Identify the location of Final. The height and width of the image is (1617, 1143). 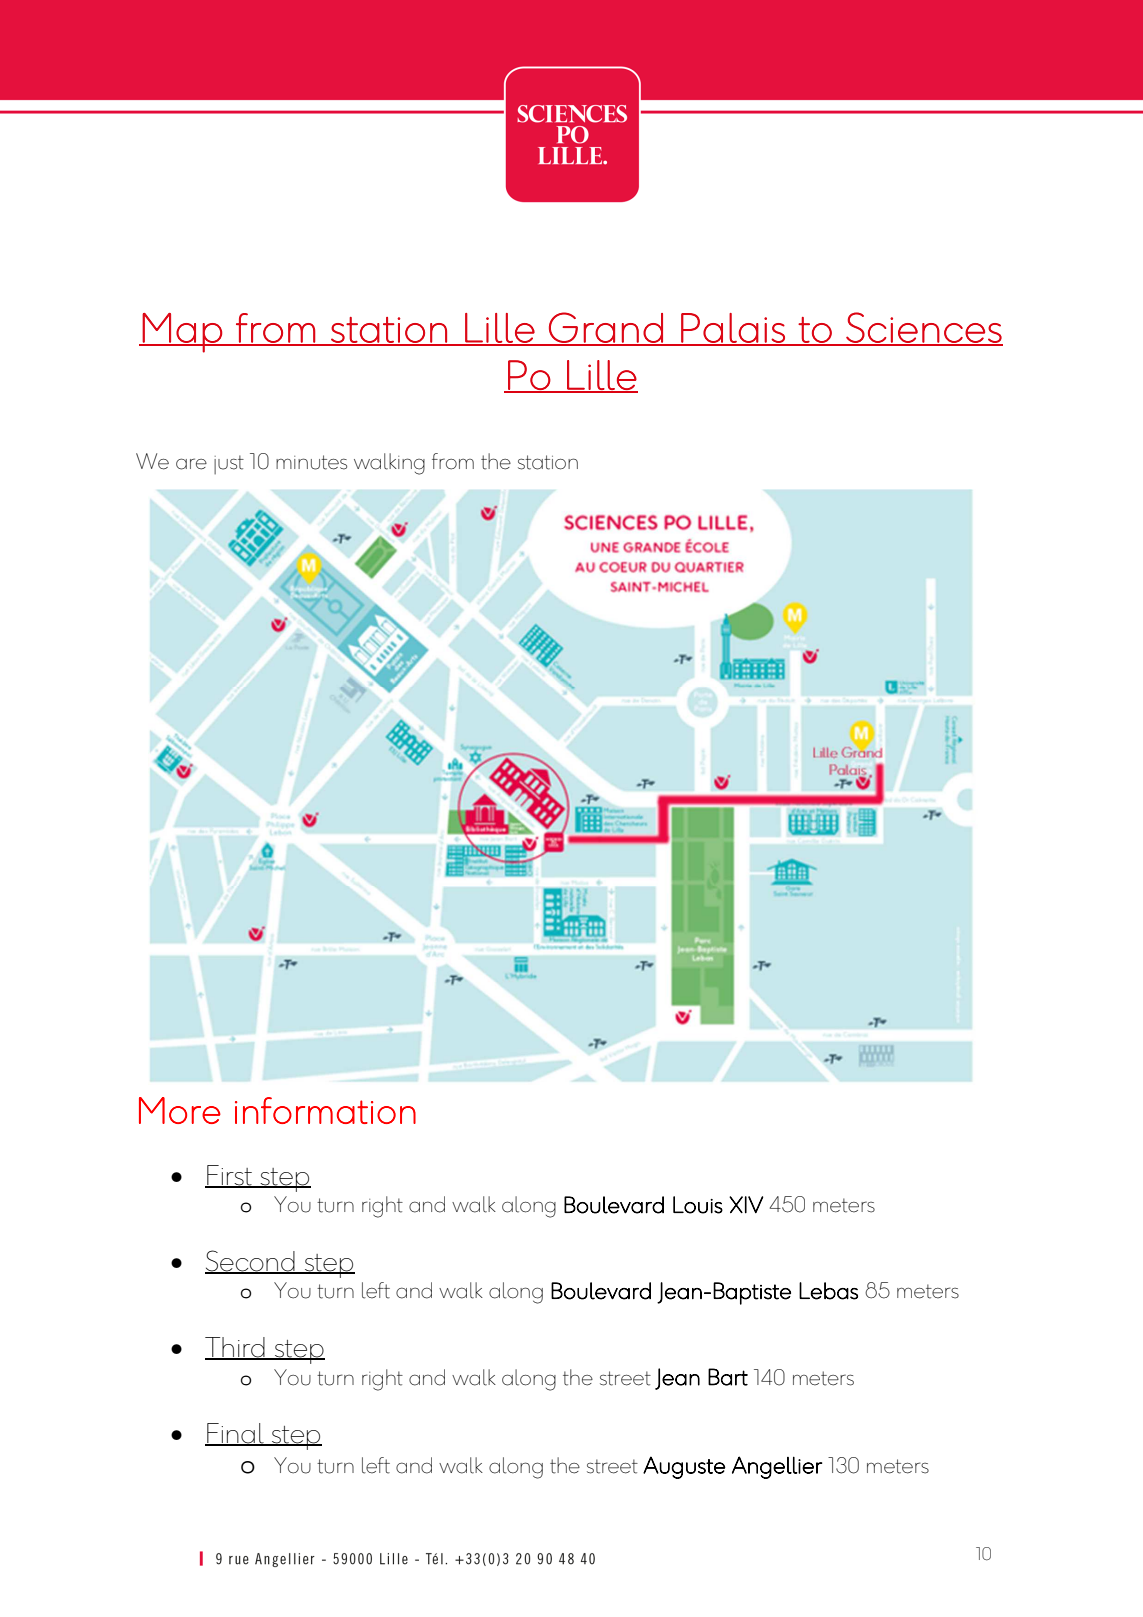
(235, 1434).
